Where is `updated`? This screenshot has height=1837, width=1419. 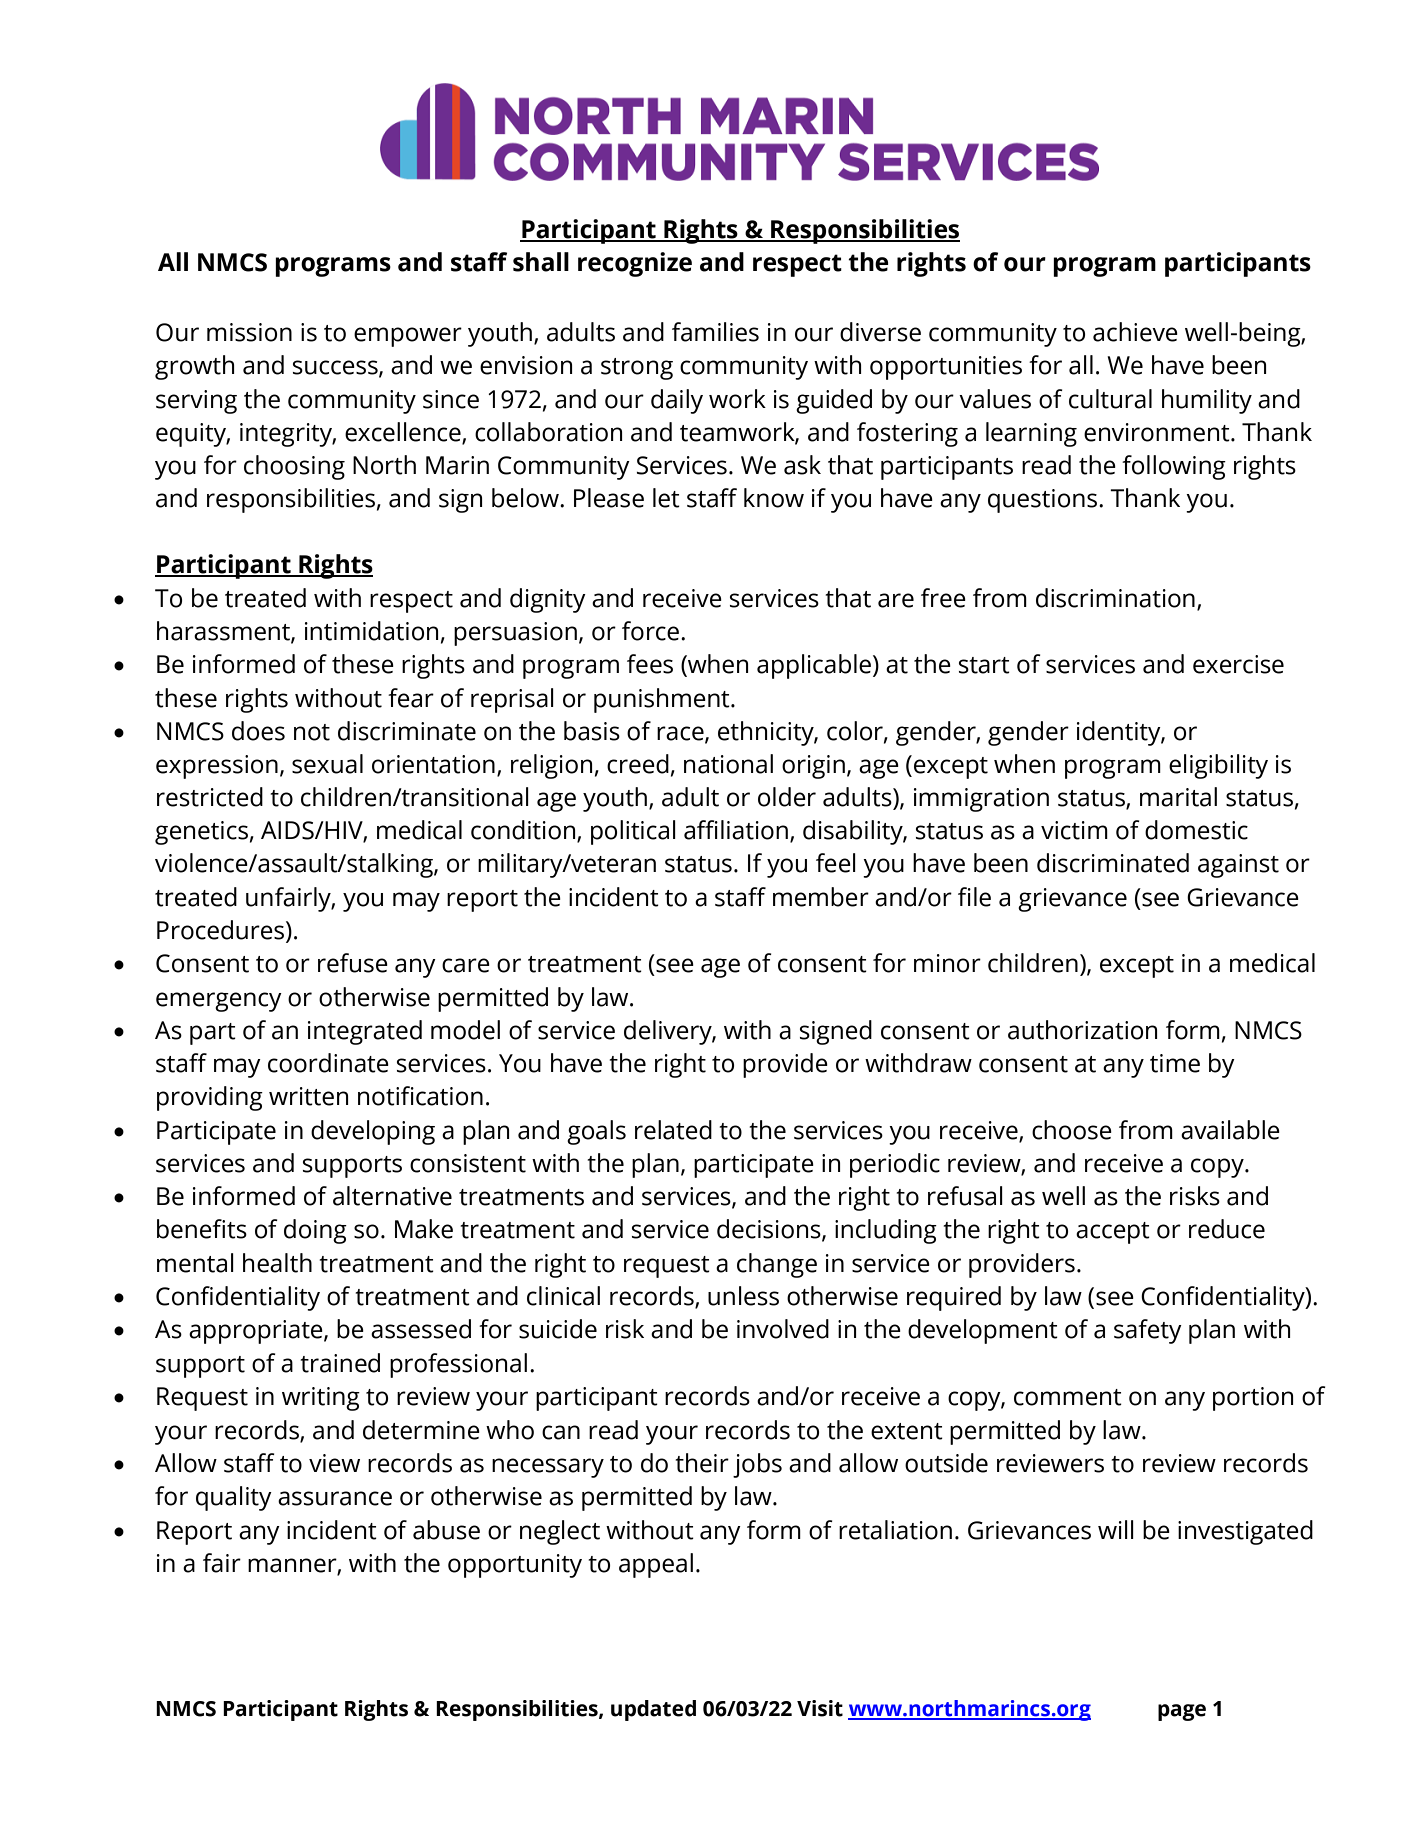
updated is located at coordinates (653, 1710).
